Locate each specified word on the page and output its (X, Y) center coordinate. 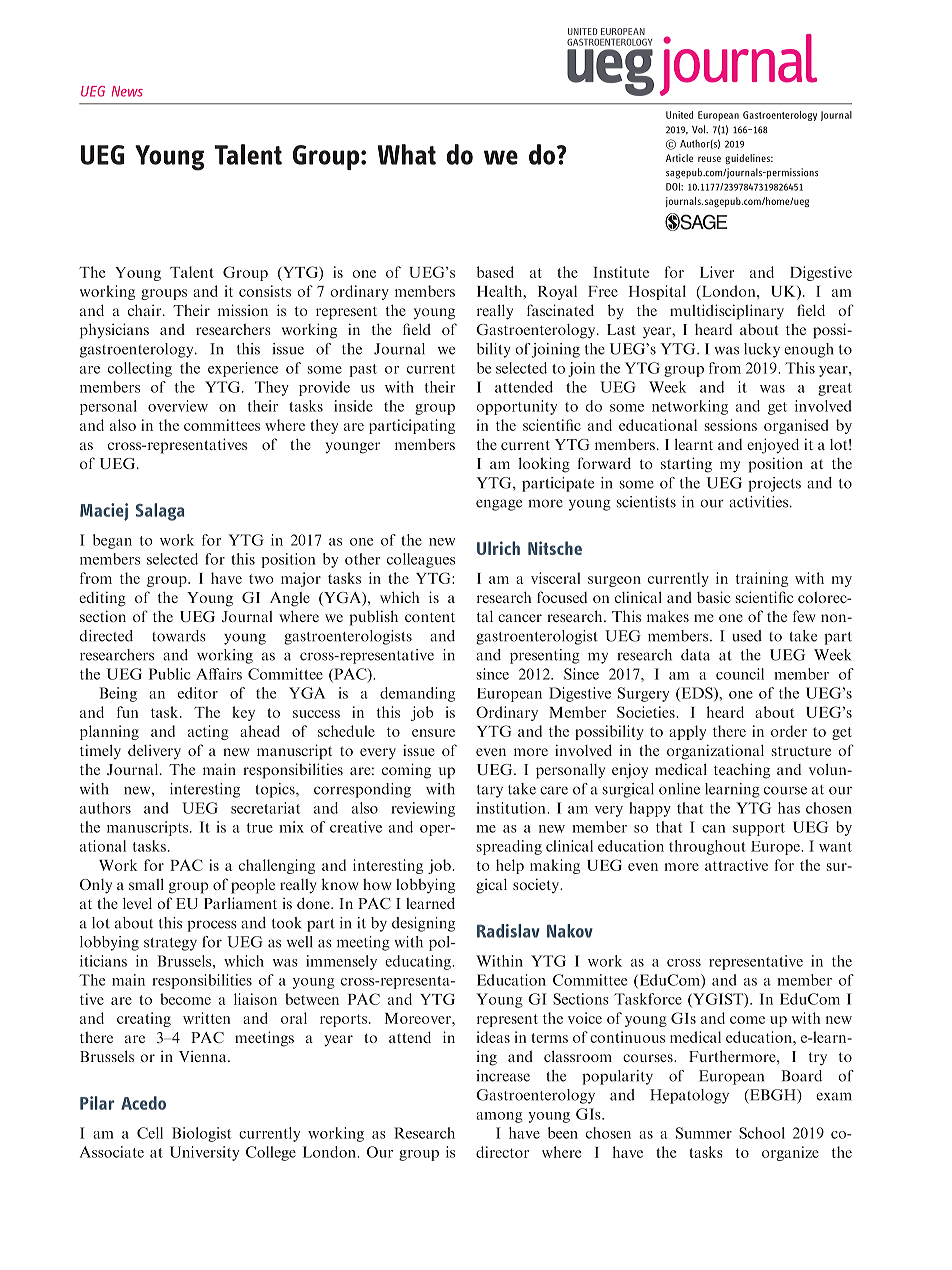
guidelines (748, 159)
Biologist (201, 1134)
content (430, 617)
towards (179, 636)
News (127, 91)
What (407, 154)
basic (713, 597)
